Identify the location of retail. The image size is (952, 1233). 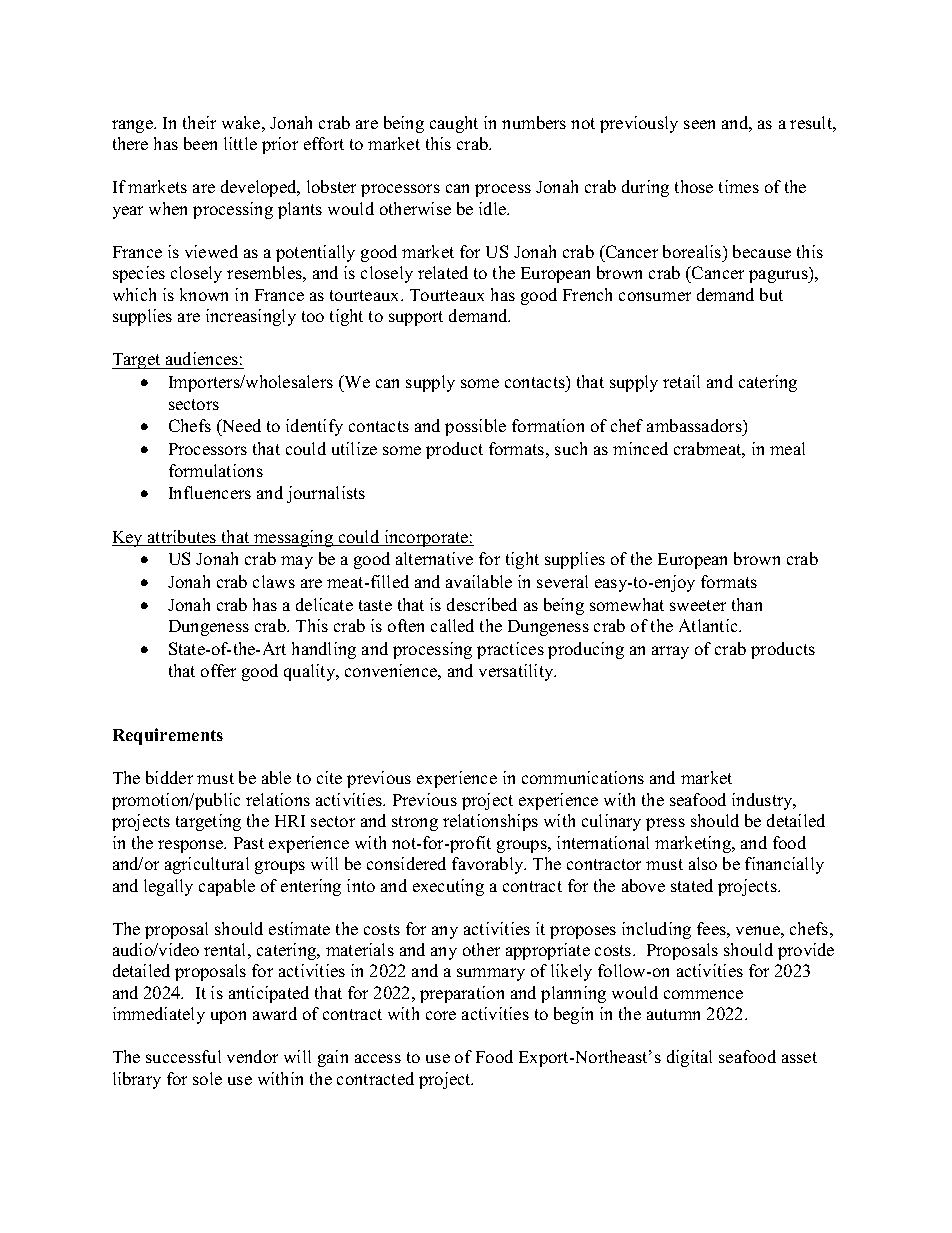
(681, 381).
